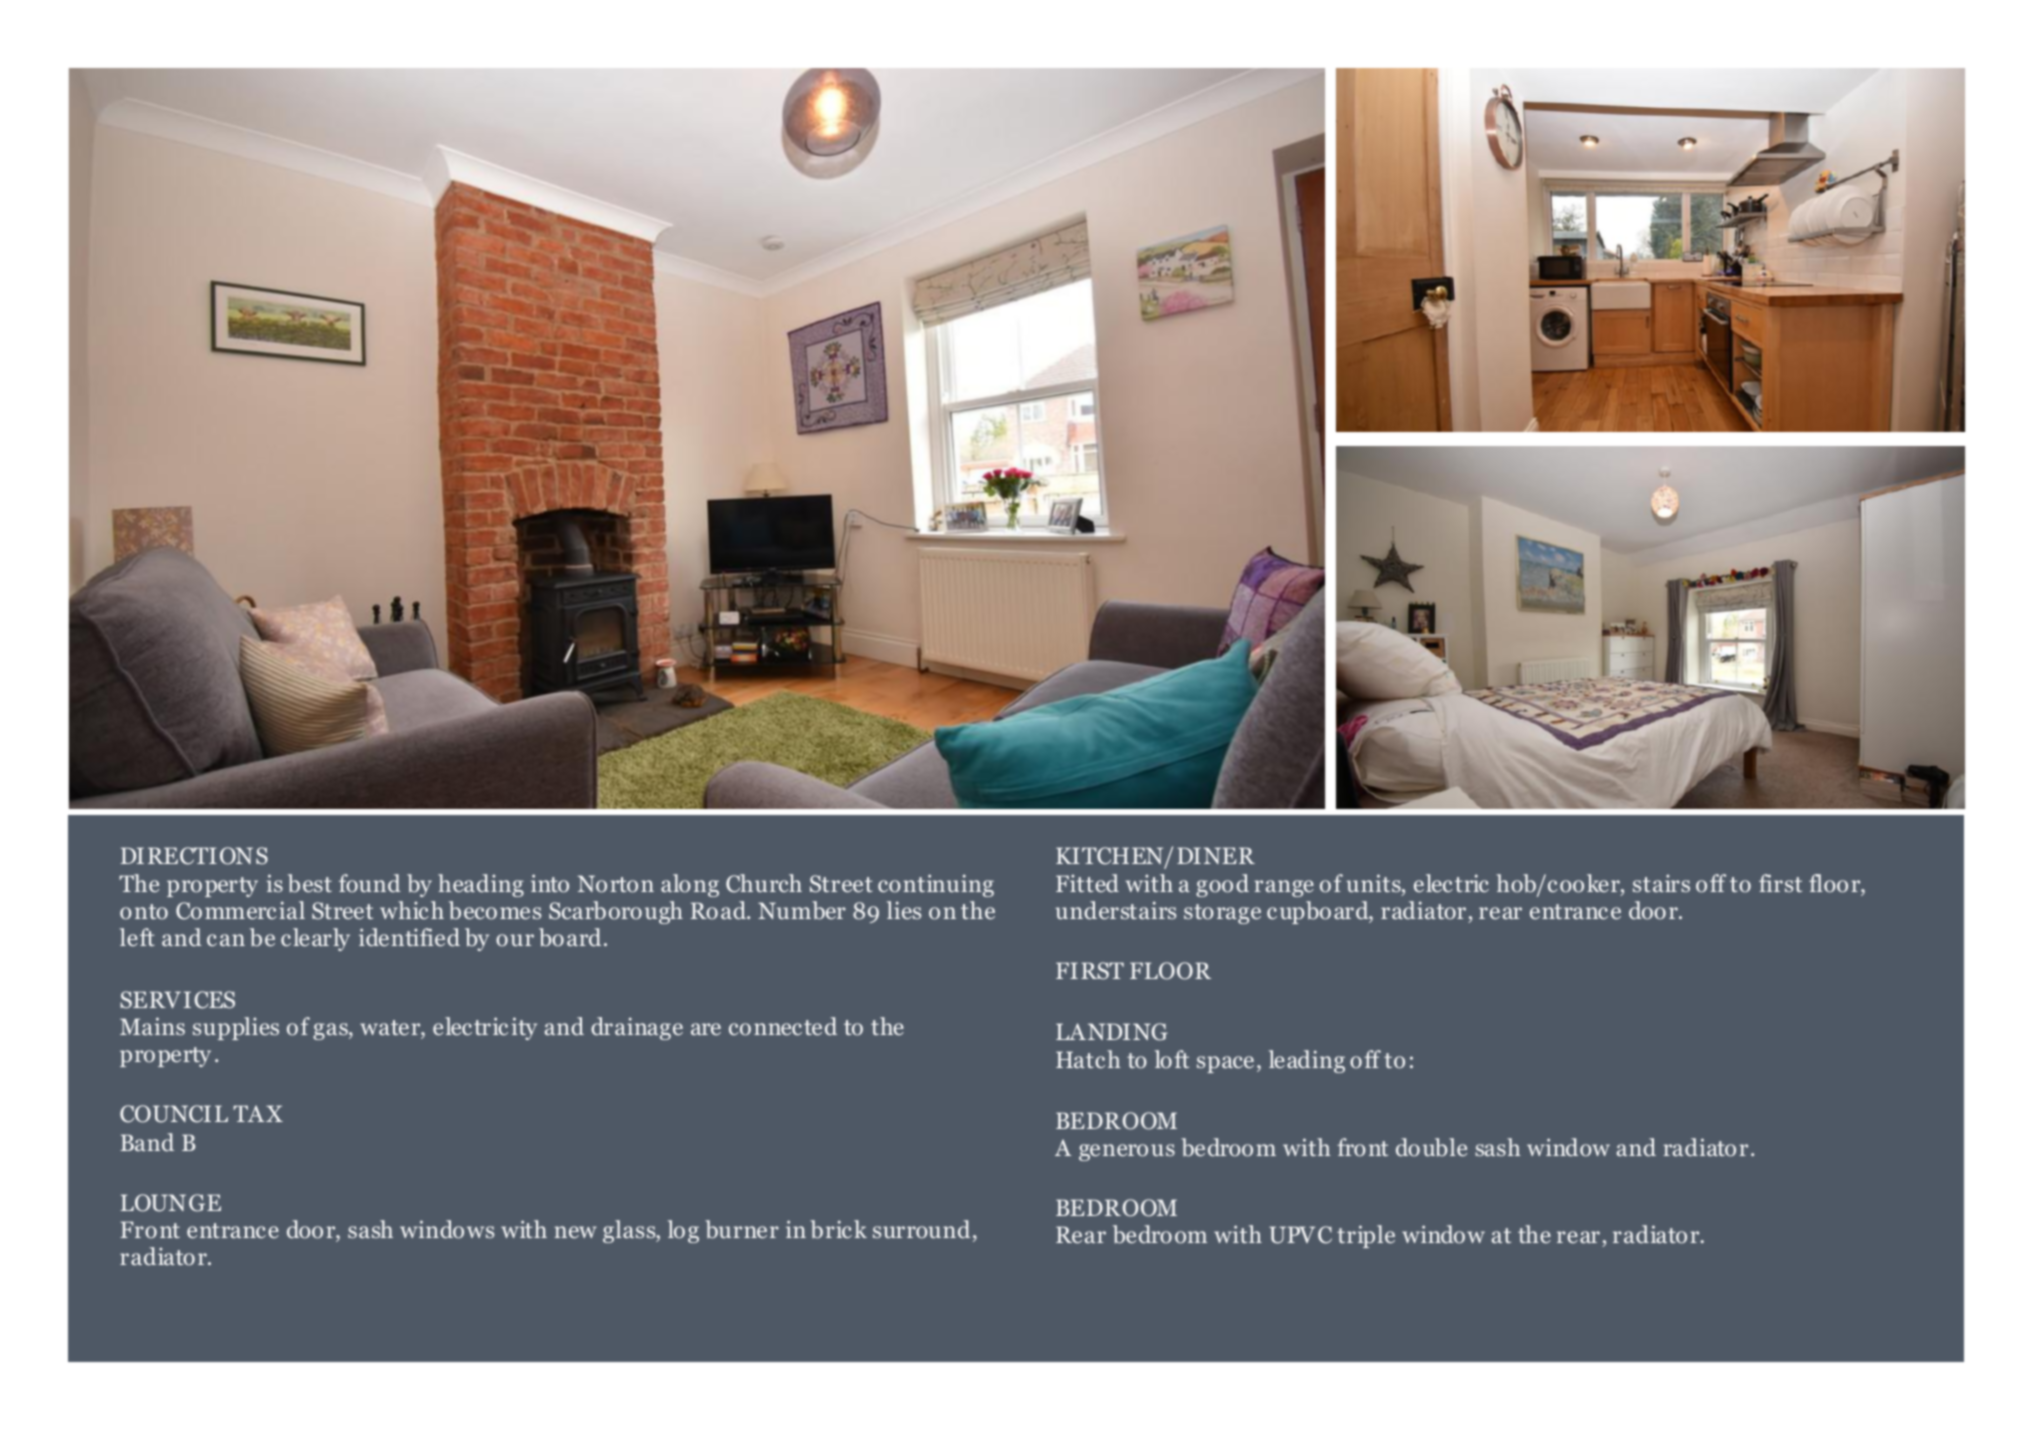 This document has width=2034, height=1438. Describe the element at coordinates (1307, 1061) in the document. I see `leading` at that location.
